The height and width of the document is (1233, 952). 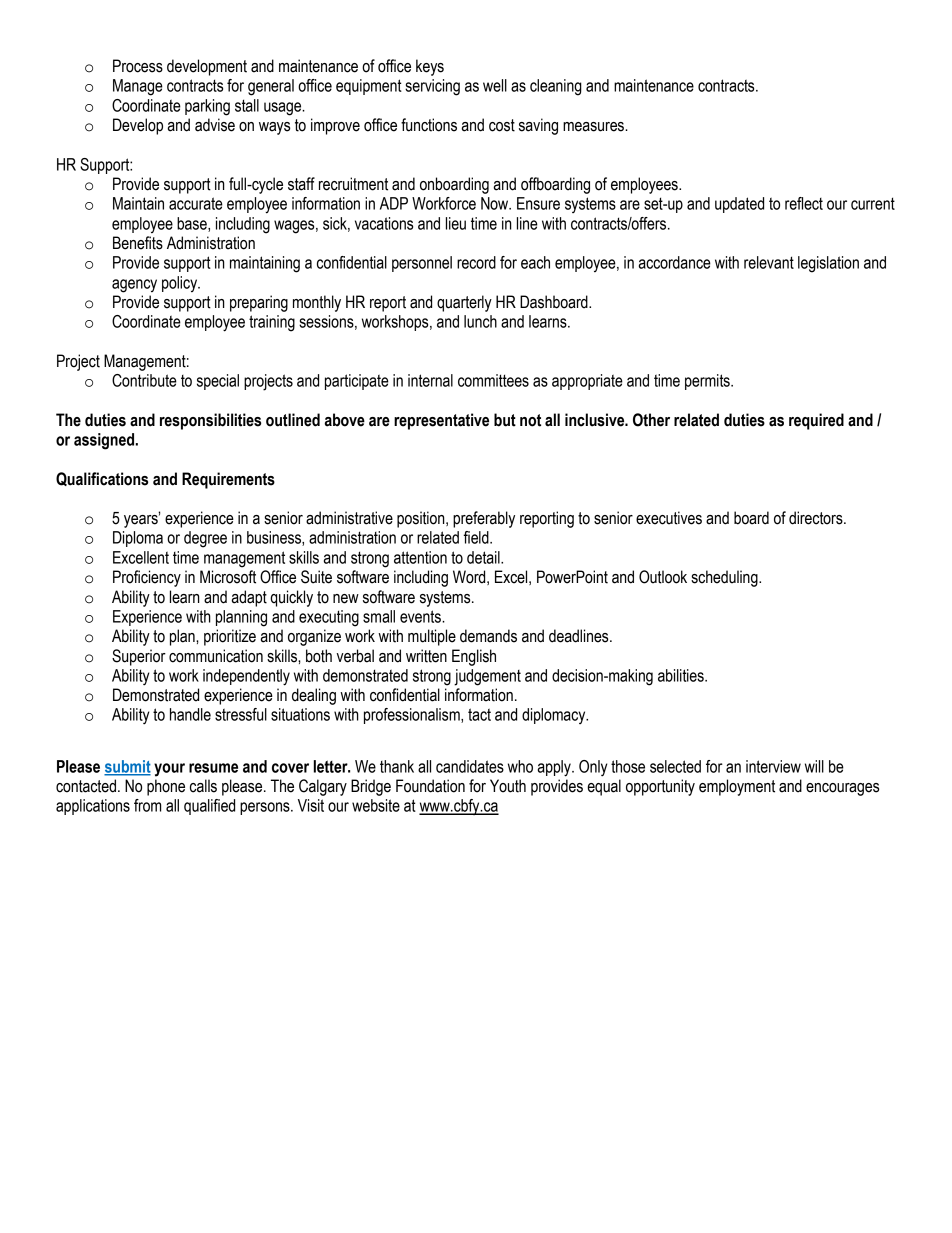 I want to click on relevant, so click(x=769, y=262).
